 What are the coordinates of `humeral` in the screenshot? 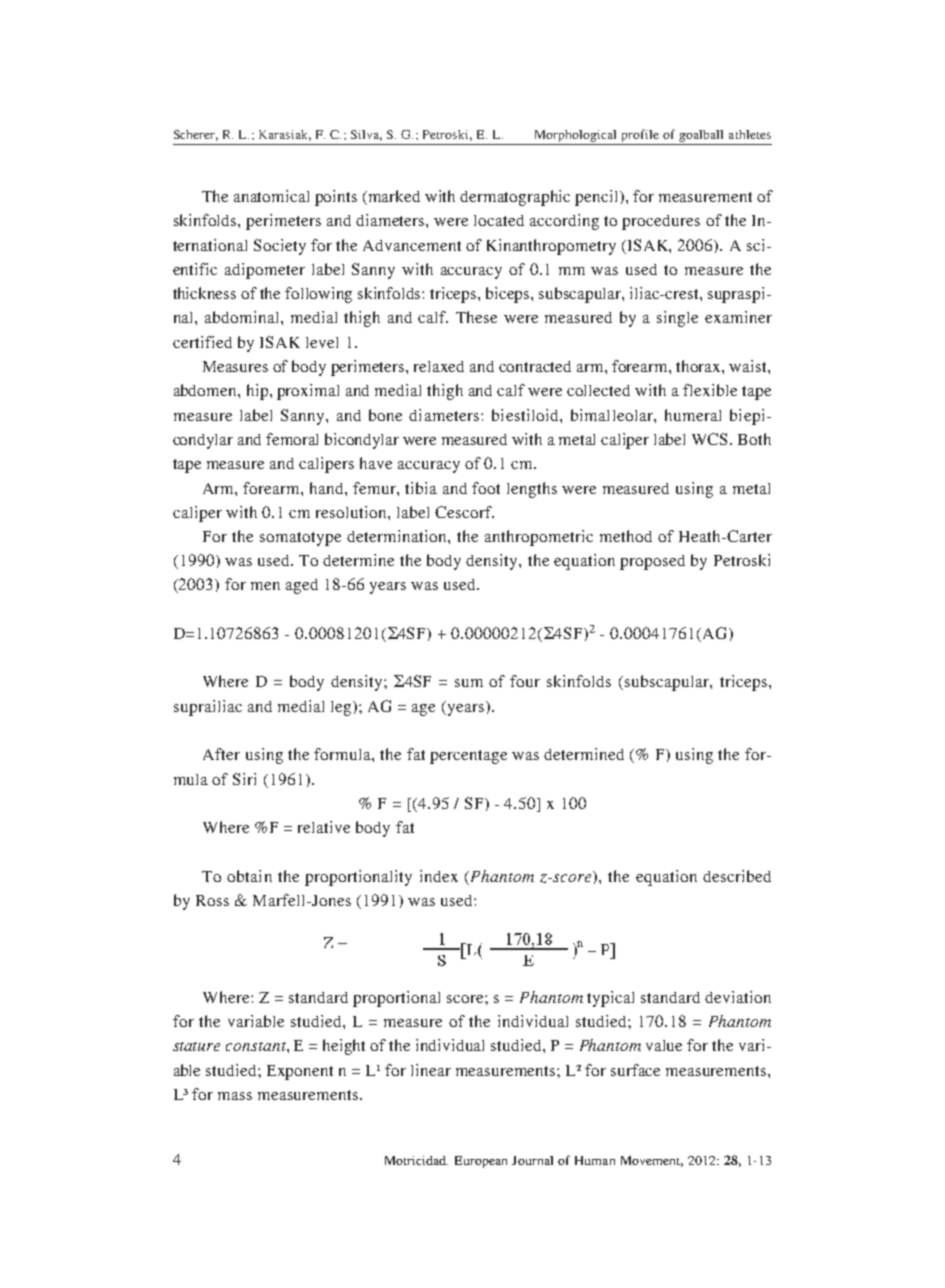 It's located at (693, 415).
